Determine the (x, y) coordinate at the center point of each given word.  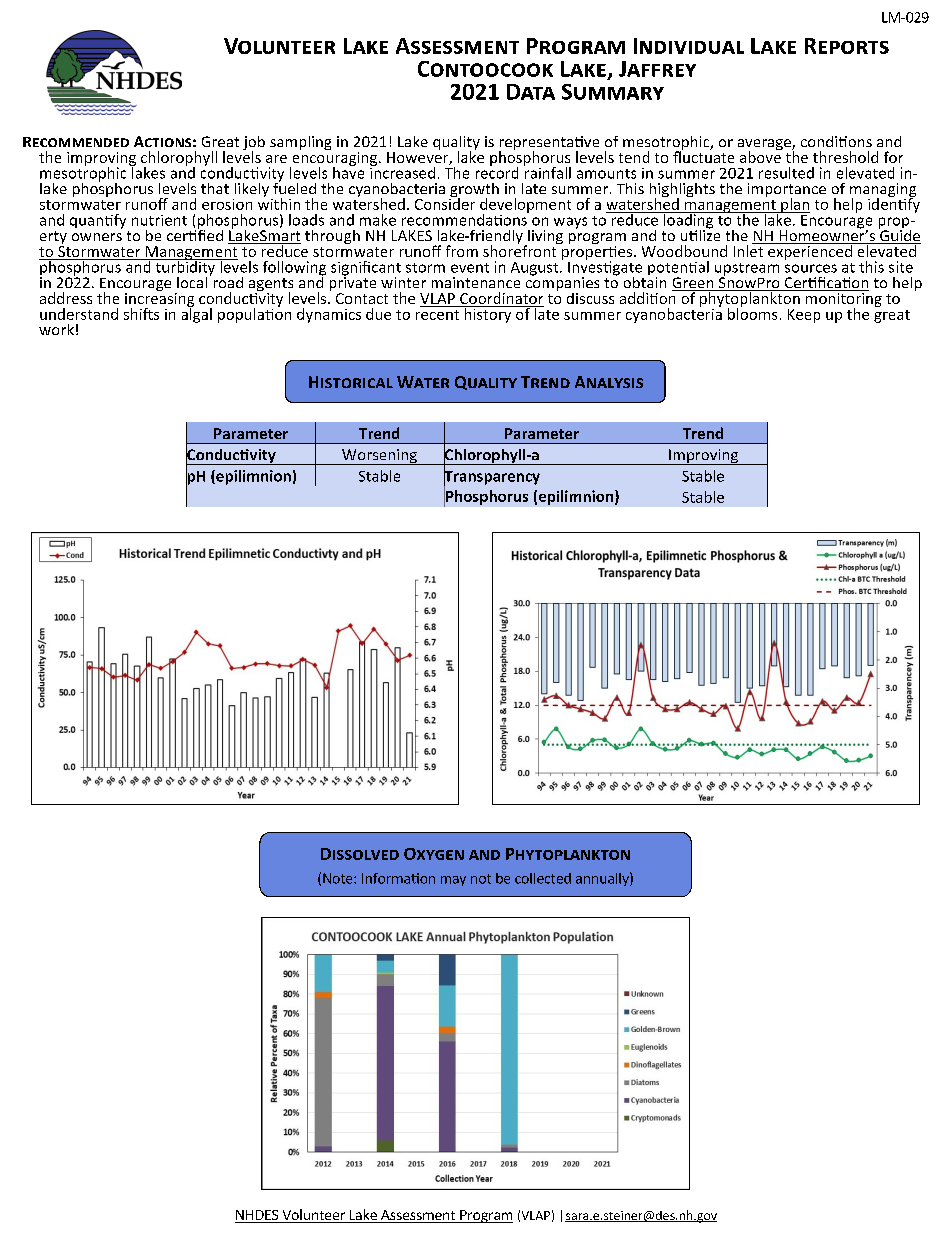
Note (339, 878)
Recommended (76, 142)
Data (531, 92)
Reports (847, 46)
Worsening (379, 457)
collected (543, 878)
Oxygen (434, 854)
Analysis (609, 382)
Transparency (492, 477)
